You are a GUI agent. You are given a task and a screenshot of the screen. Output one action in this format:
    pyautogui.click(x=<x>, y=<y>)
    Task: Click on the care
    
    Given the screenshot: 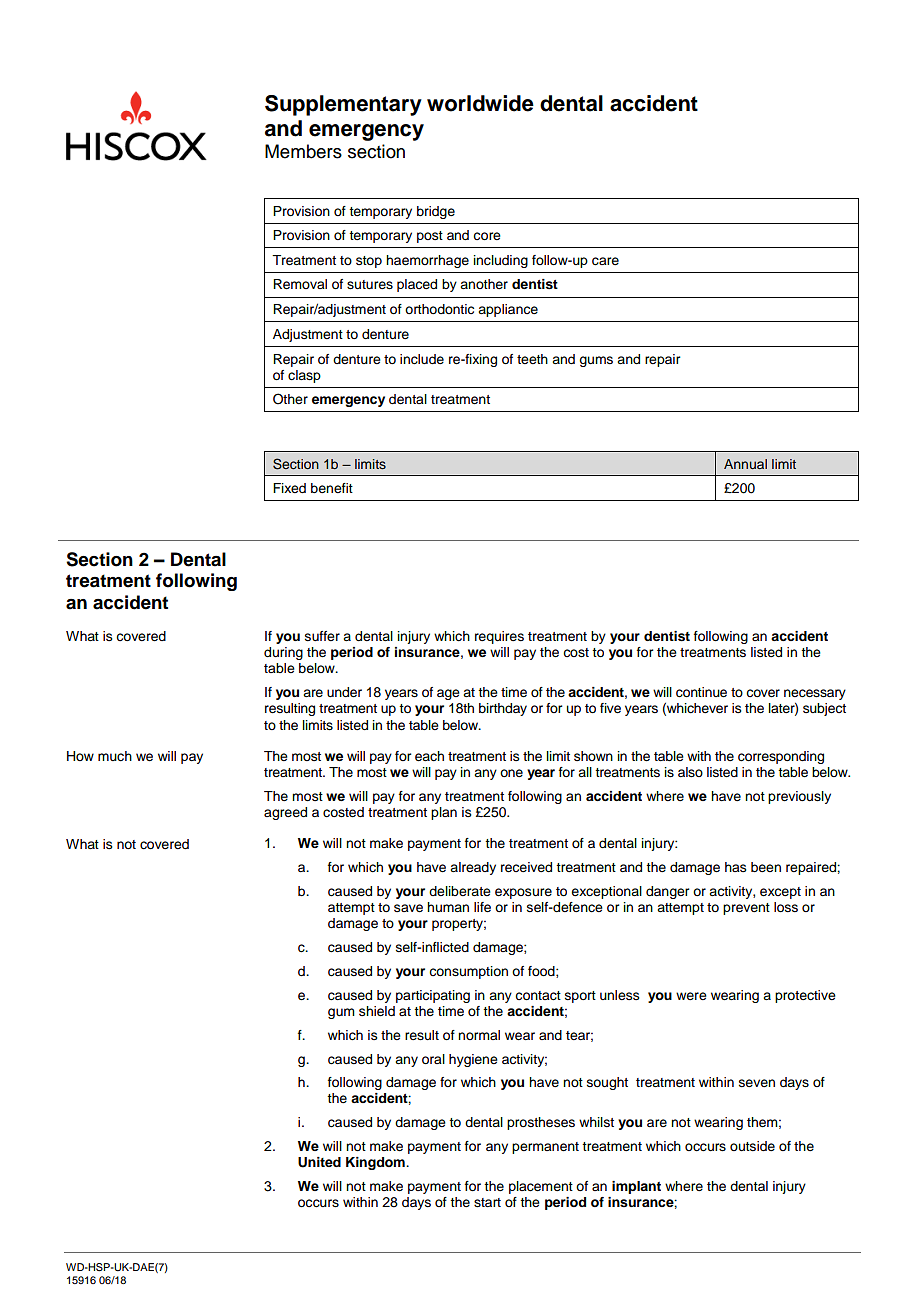 What is the action you would take?
    pyautogui.click(x=605, y=261)
